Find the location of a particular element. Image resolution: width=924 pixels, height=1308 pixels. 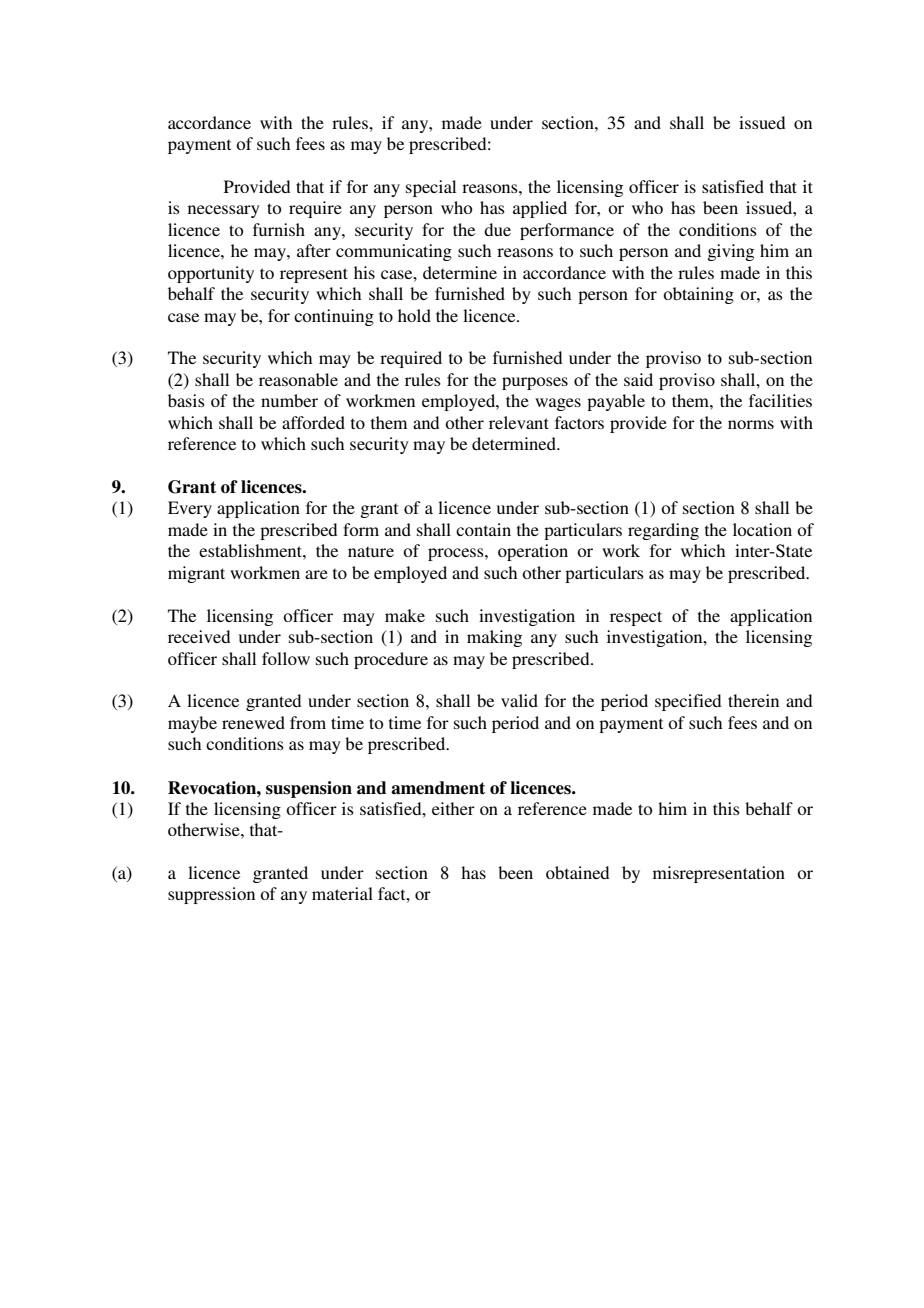

making is located at coordinates (494, 638).
